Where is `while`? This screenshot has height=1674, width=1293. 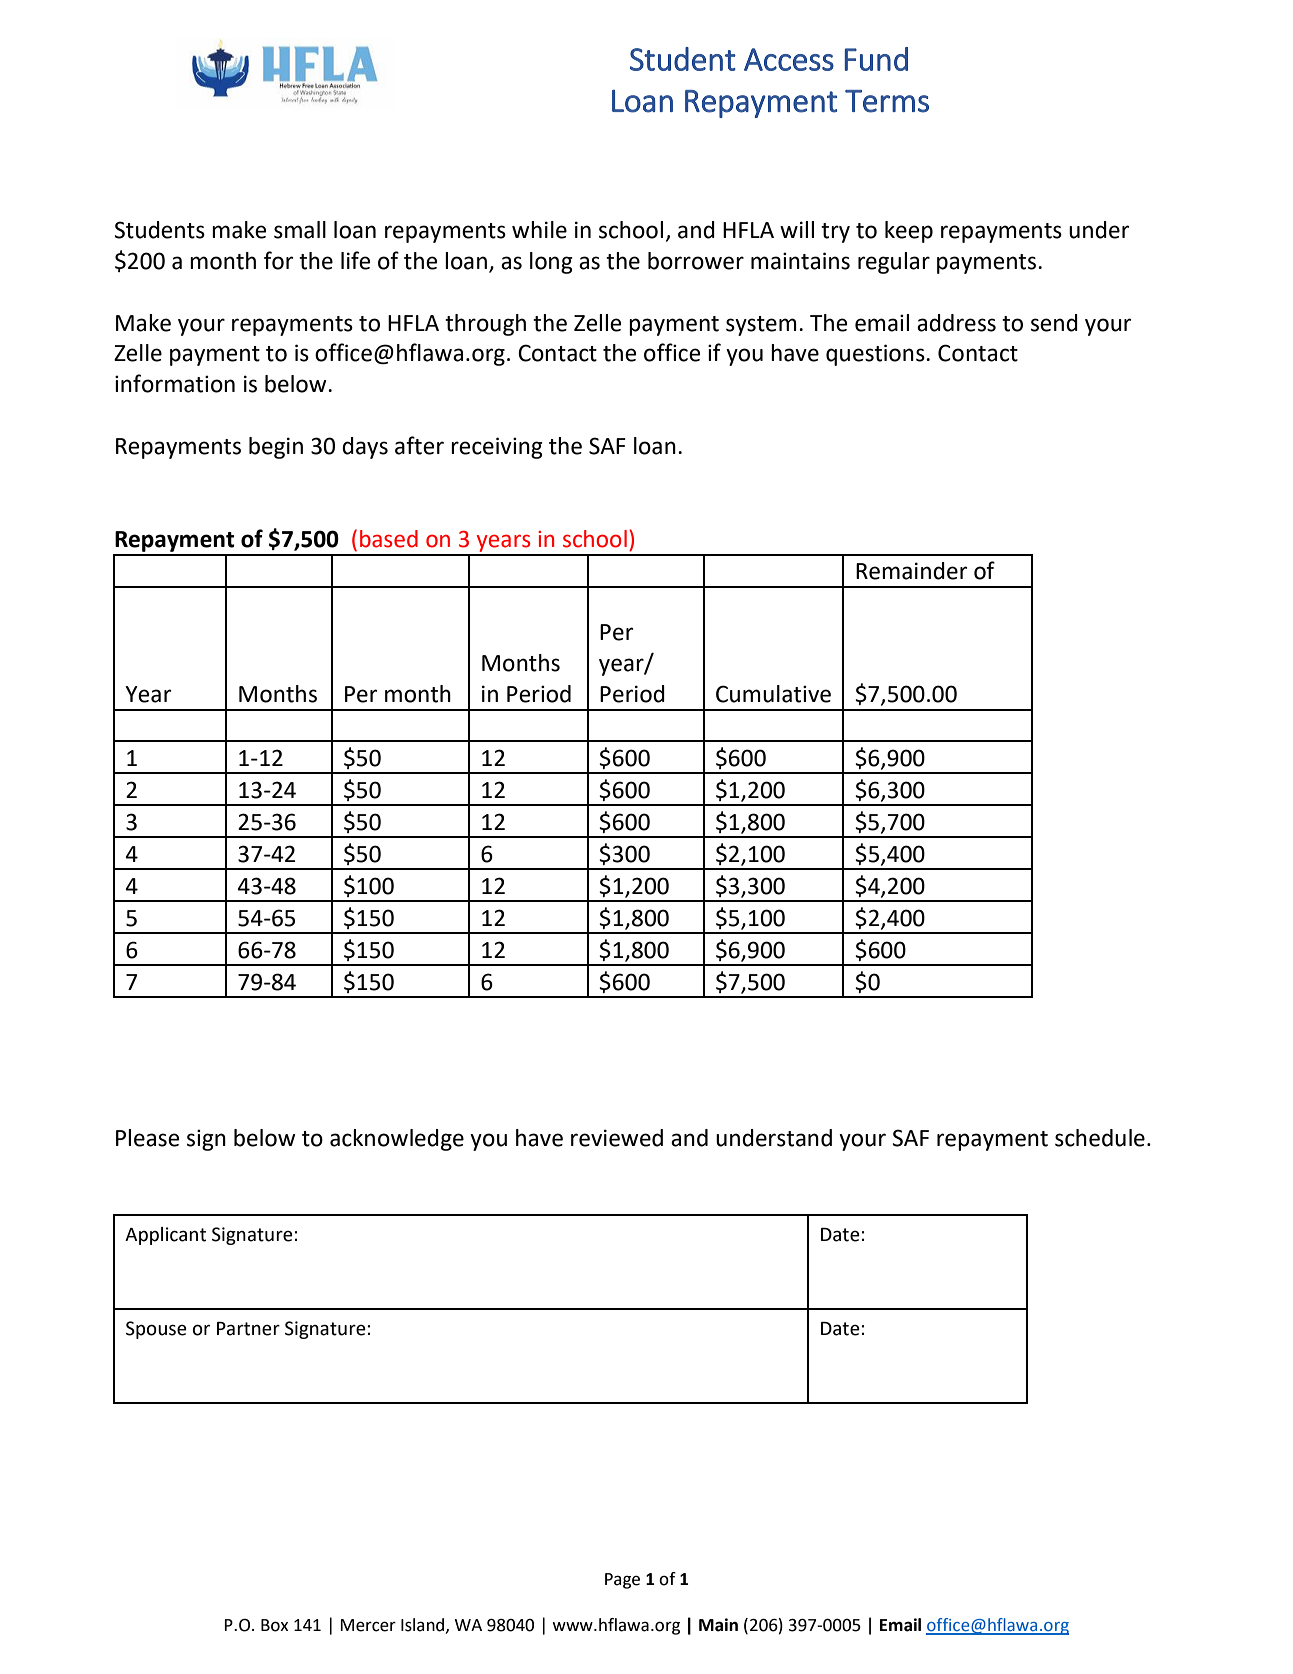
while is located at coordinates (539, 230).
